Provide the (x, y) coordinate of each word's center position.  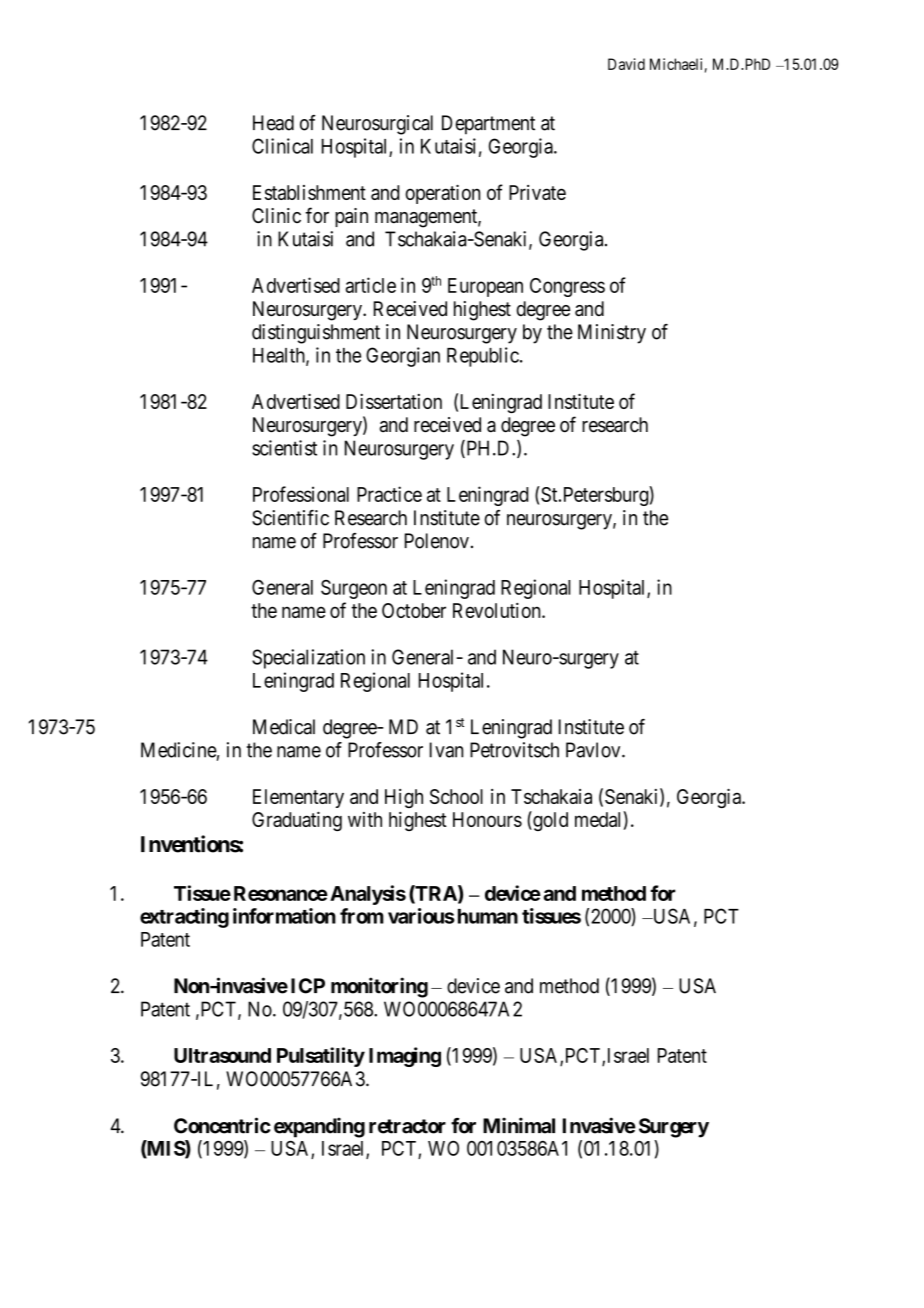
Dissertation (394, 401)
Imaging (405, 1057)
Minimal (519, 1125)
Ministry (612, 334)
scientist (284, 448)
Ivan (446, 750)
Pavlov (594, 750)
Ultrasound (222, 1055)
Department (488, 125)
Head (273, 123)
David (626, 64)
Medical (284, 727)
